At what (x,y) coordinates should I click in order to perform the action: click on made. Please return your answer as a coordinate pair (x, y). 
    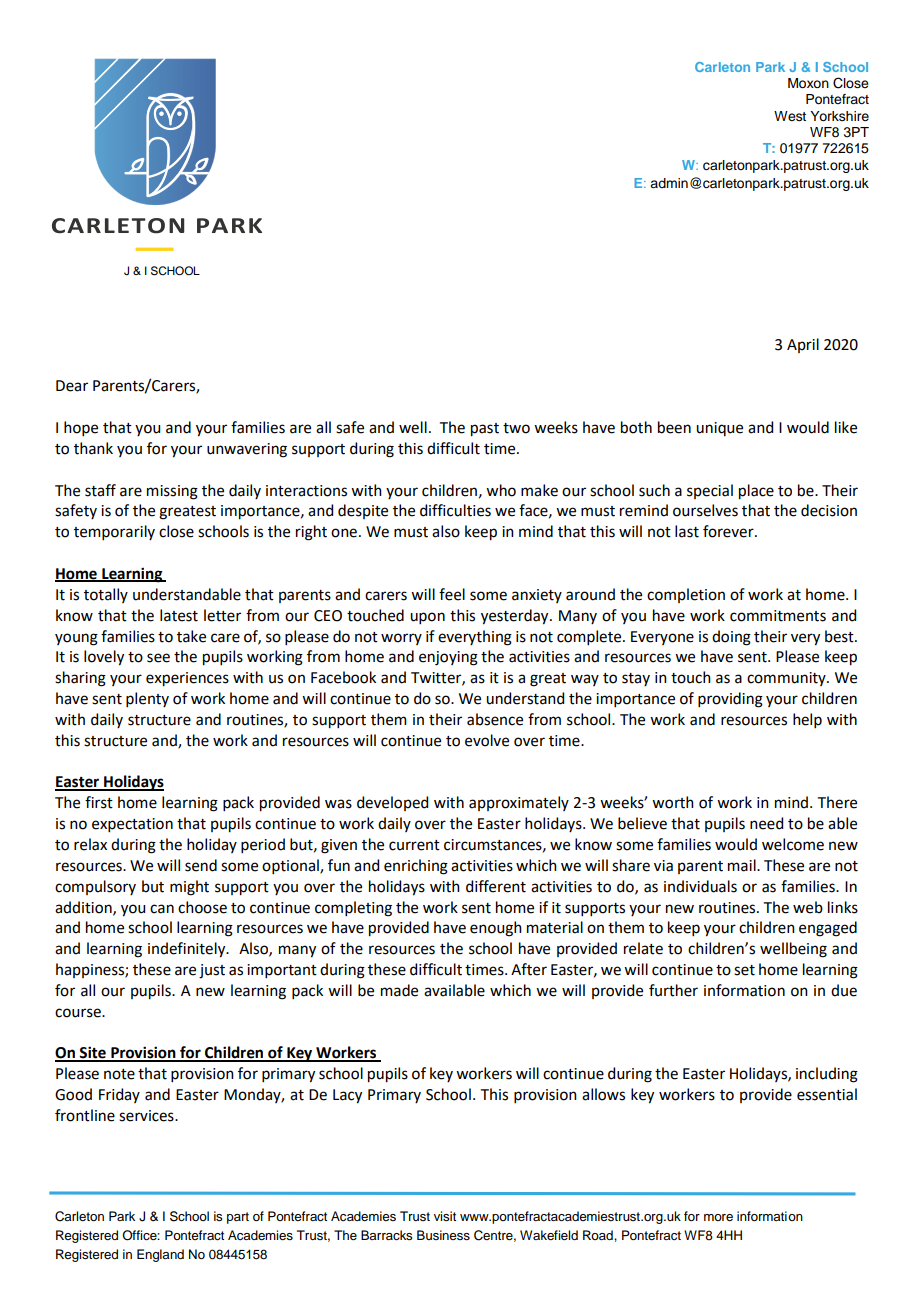
    Looking at the image, I should click on (399, 990).
